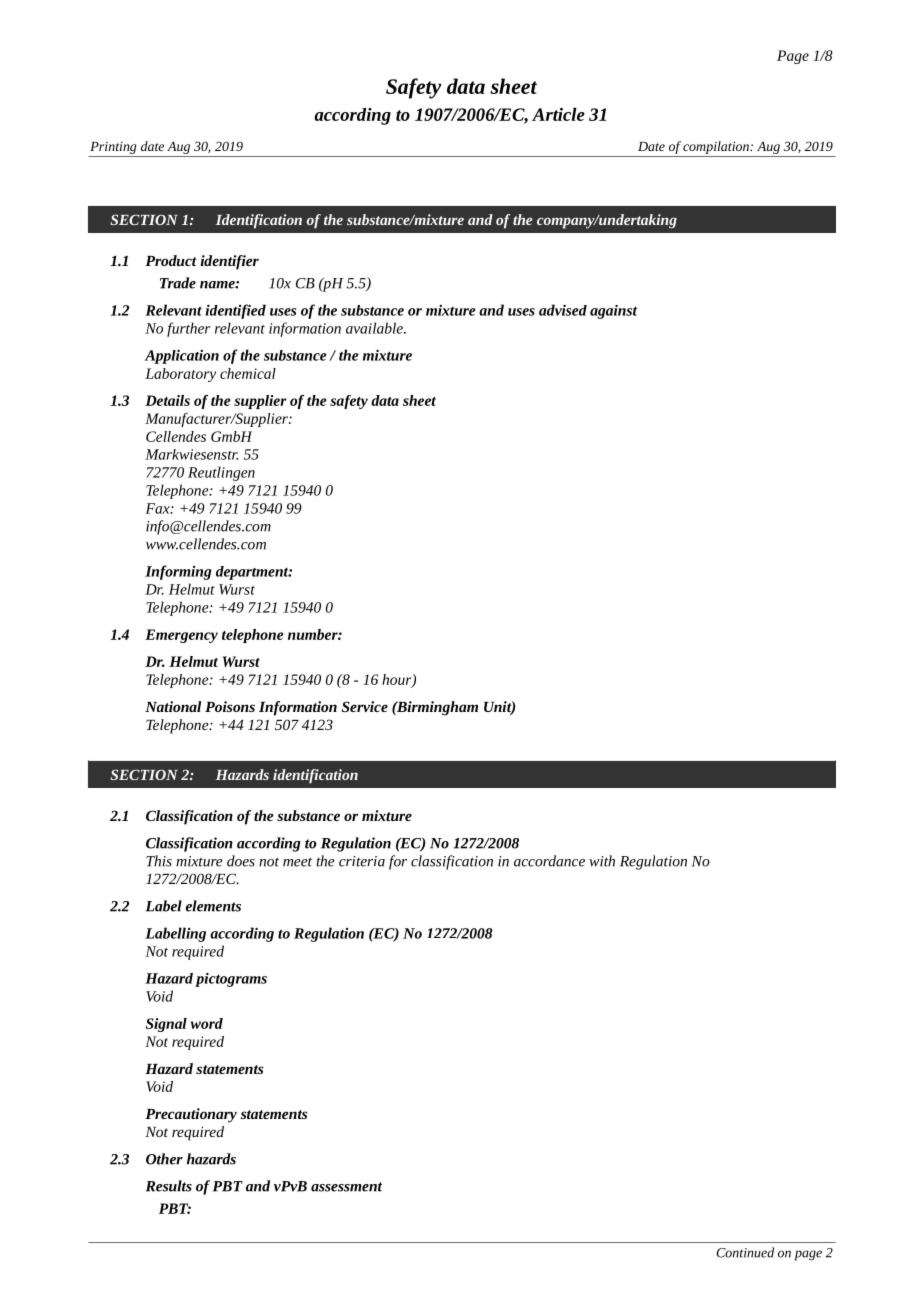 The height and width of the page is (1308, 924). I want to click on National, so click(173, 706).
